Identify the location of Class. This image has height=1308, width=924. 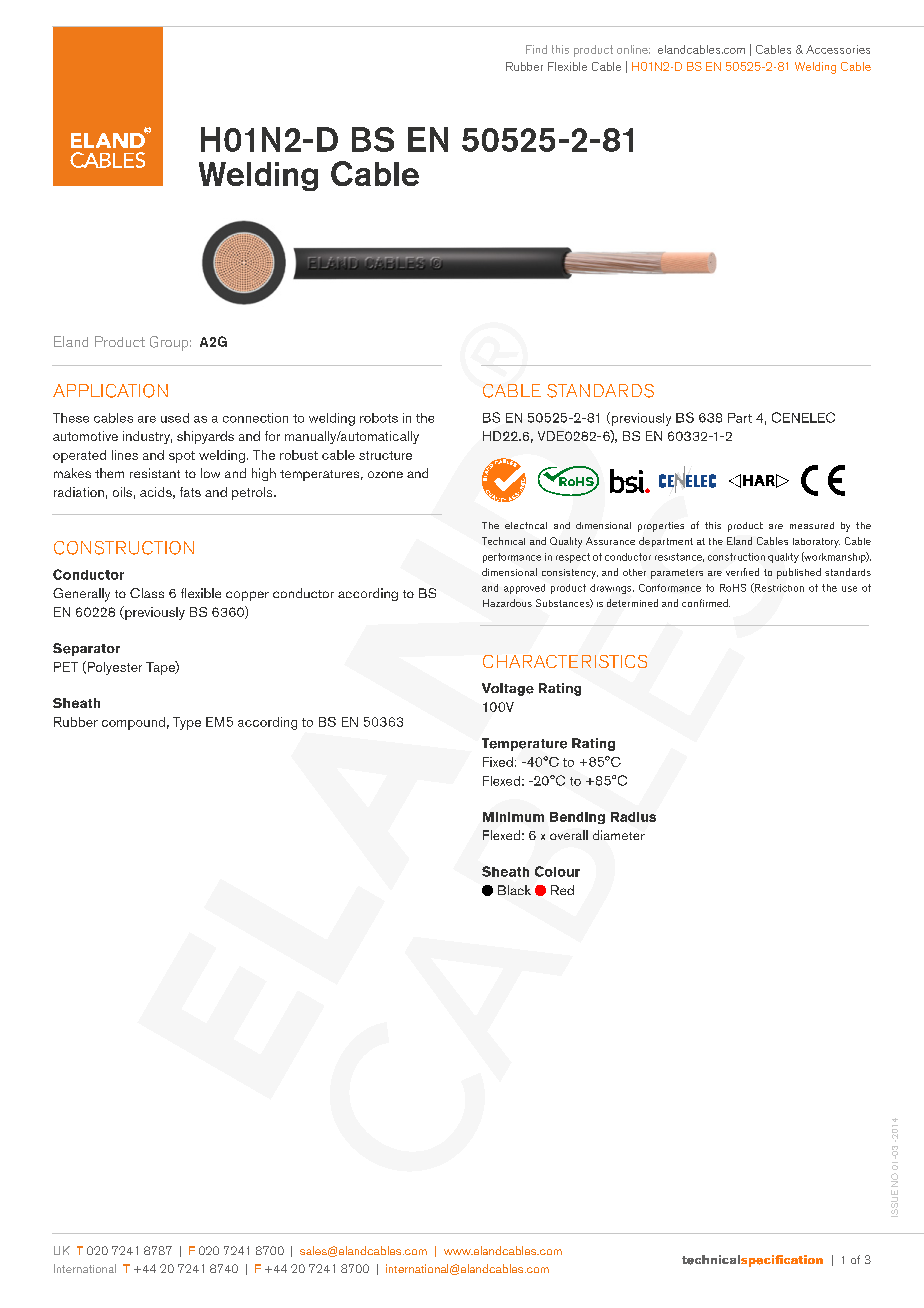
(147, 593).
